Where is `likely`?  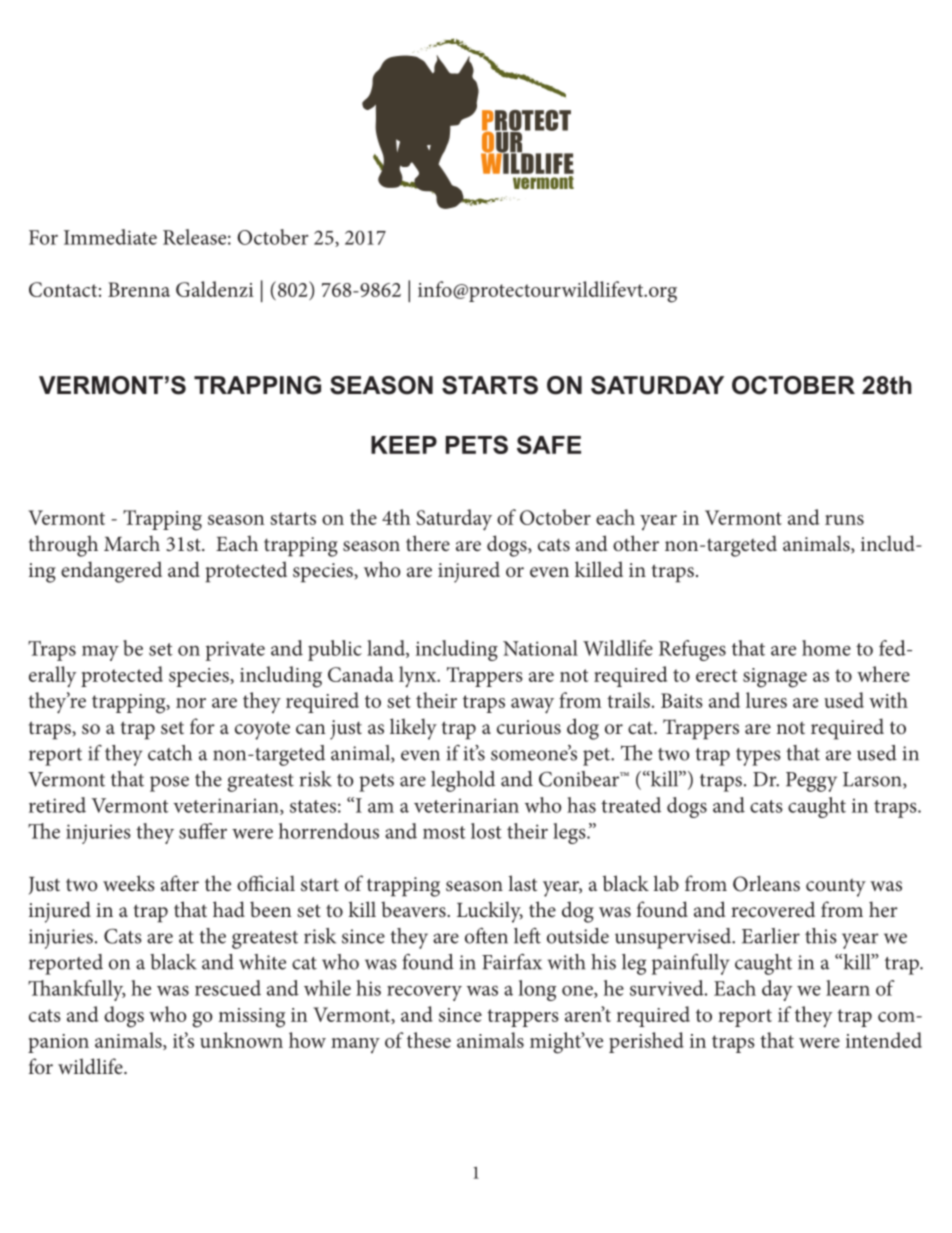 likely is located at coordinates (413, 729).
